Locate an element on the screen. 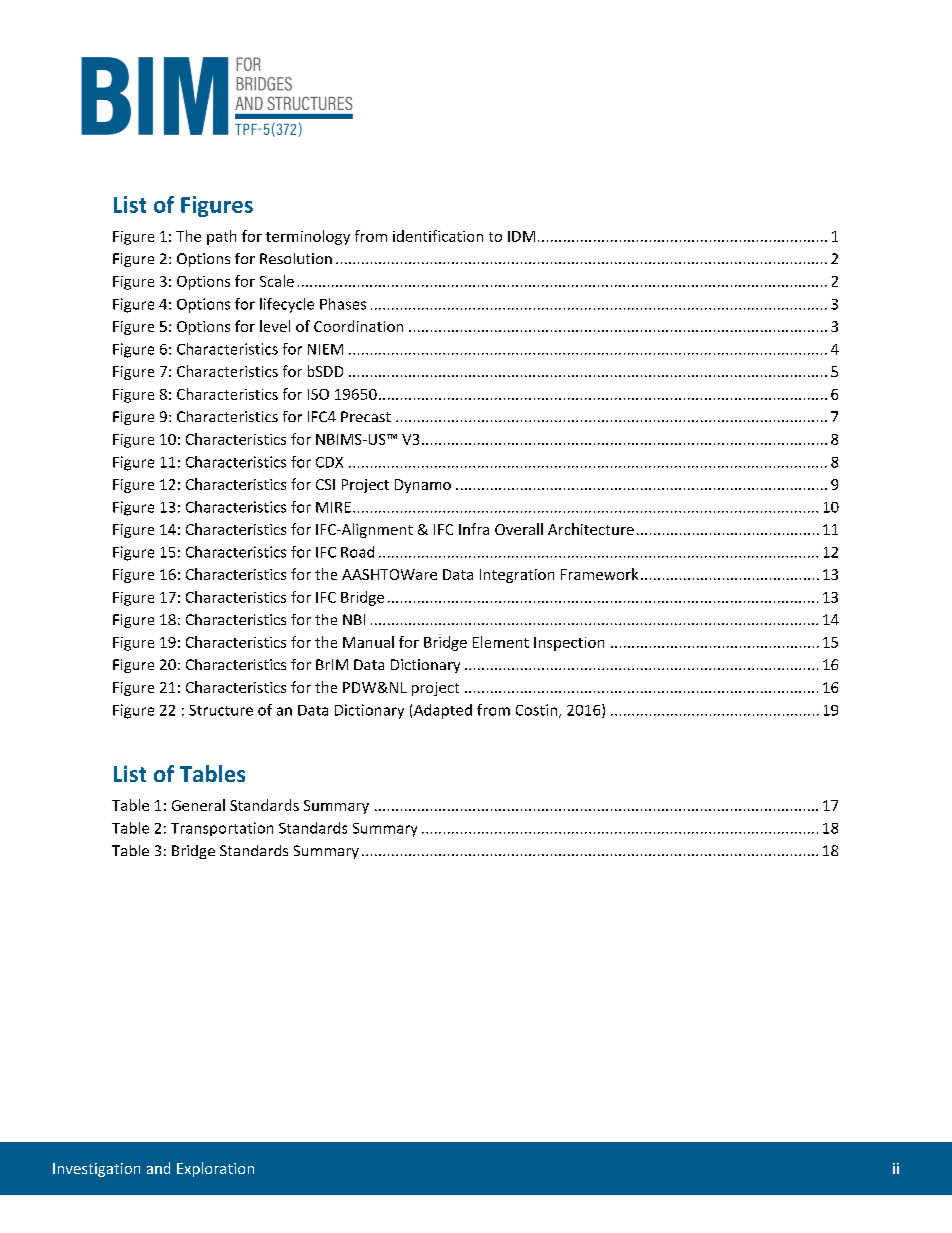 This screenshot has height=1233, width=952. Structure is located at coordinates (221, 710).
